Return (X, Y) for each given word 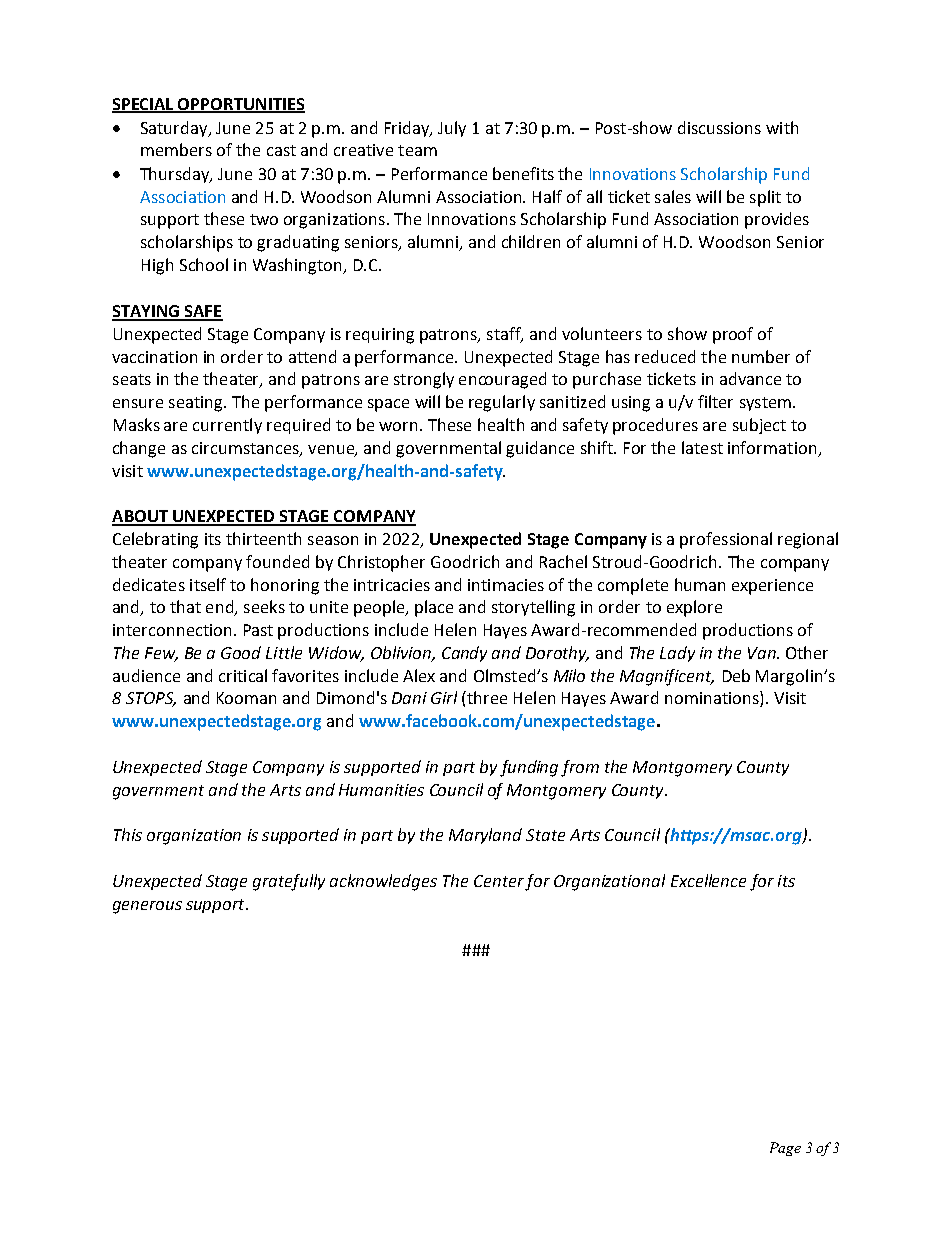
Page (785, 1149)
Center (499, 881)
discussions (719, 127)
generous (147, 907)
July (452, 129)
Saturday (175, 129)
